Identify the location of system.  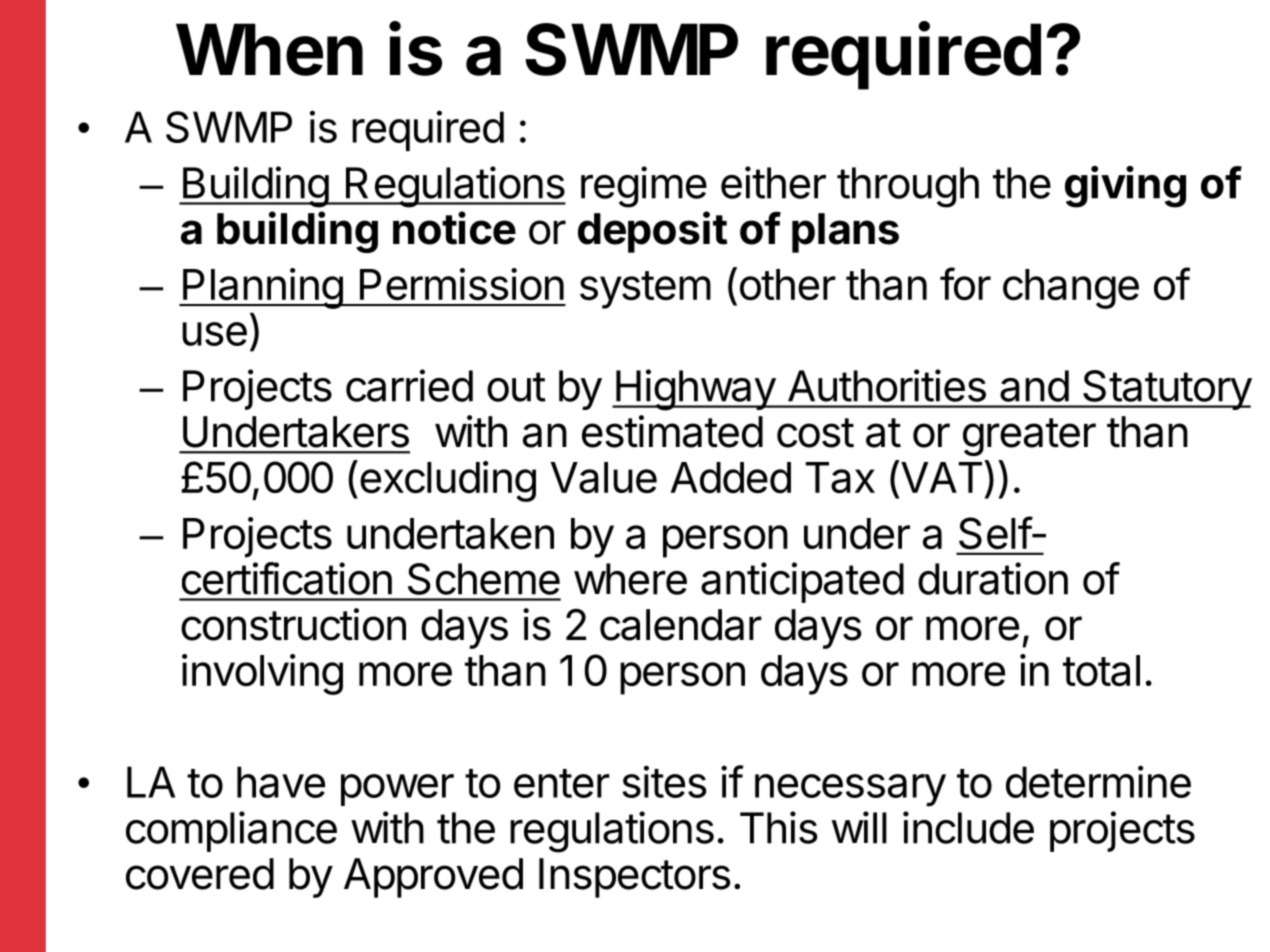
(645, 290).
